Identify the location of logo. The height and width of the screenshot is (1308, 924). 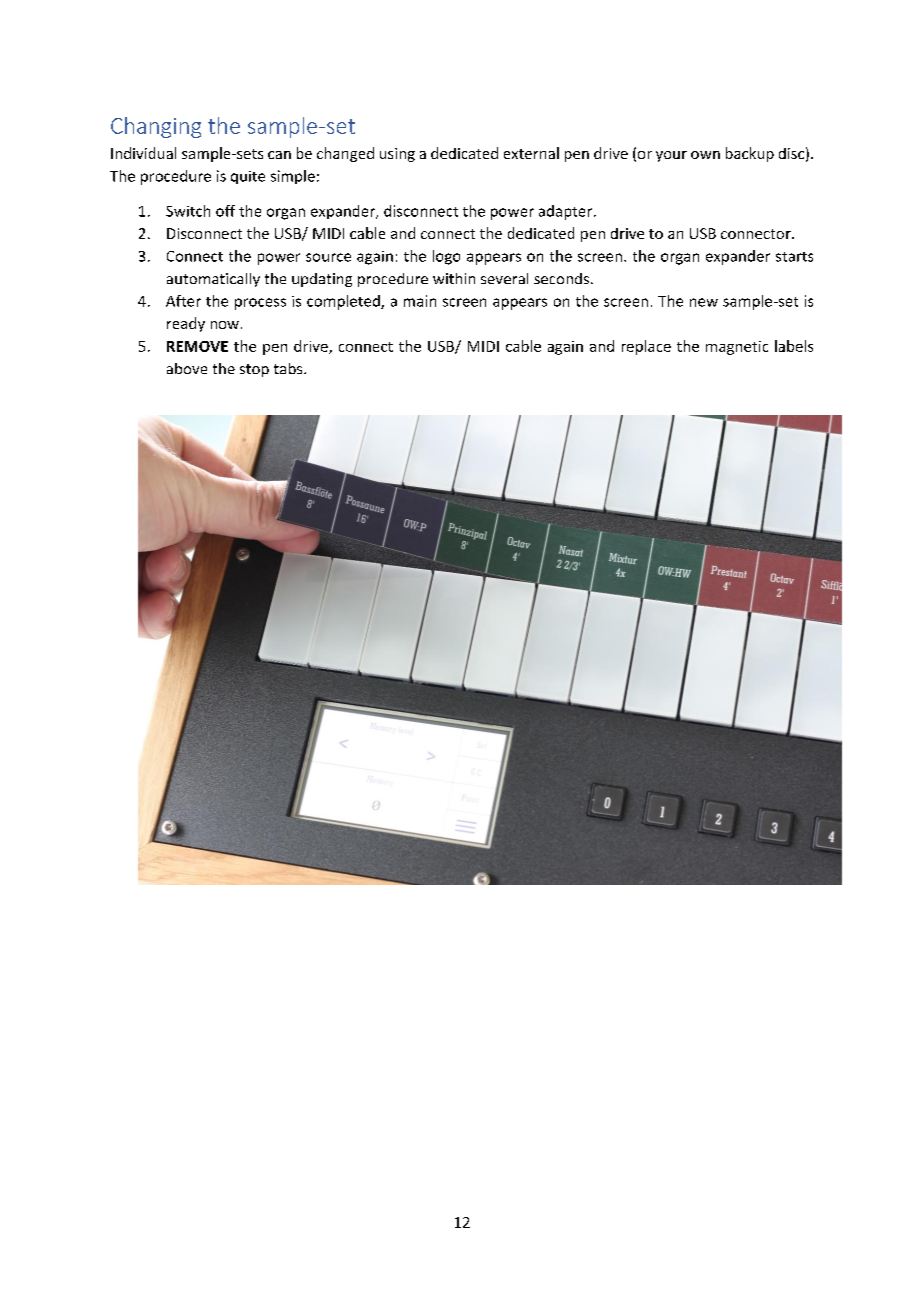
(446, 257).
